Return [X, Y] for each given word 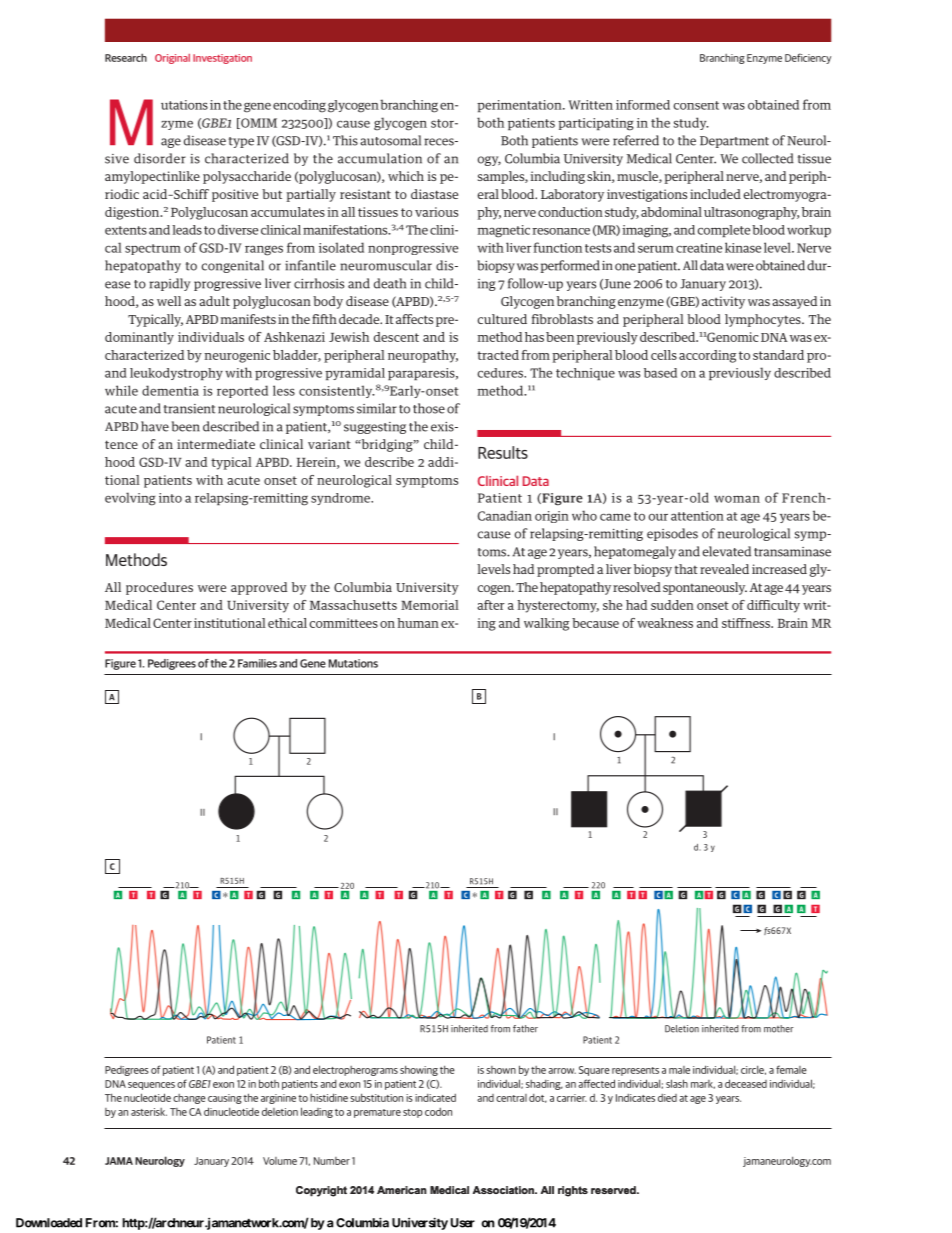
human [418, 623]
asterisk [149, 1112]
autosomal [390, 140]
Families [257, 663]
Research [126, 57]
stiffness [747, 623]
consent [696, 105]
